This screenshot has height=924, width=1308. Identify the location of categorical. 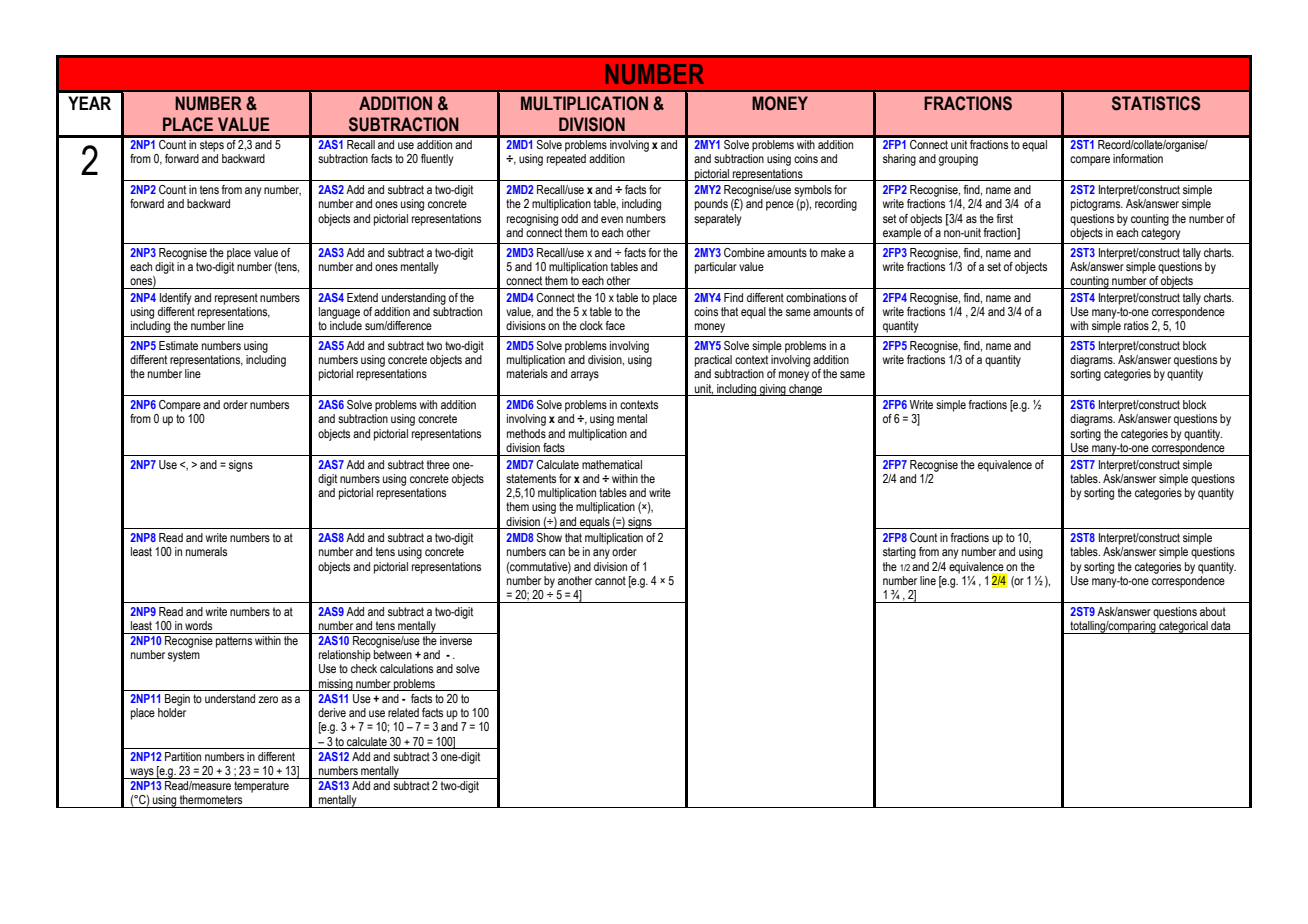
(1183, 627).
